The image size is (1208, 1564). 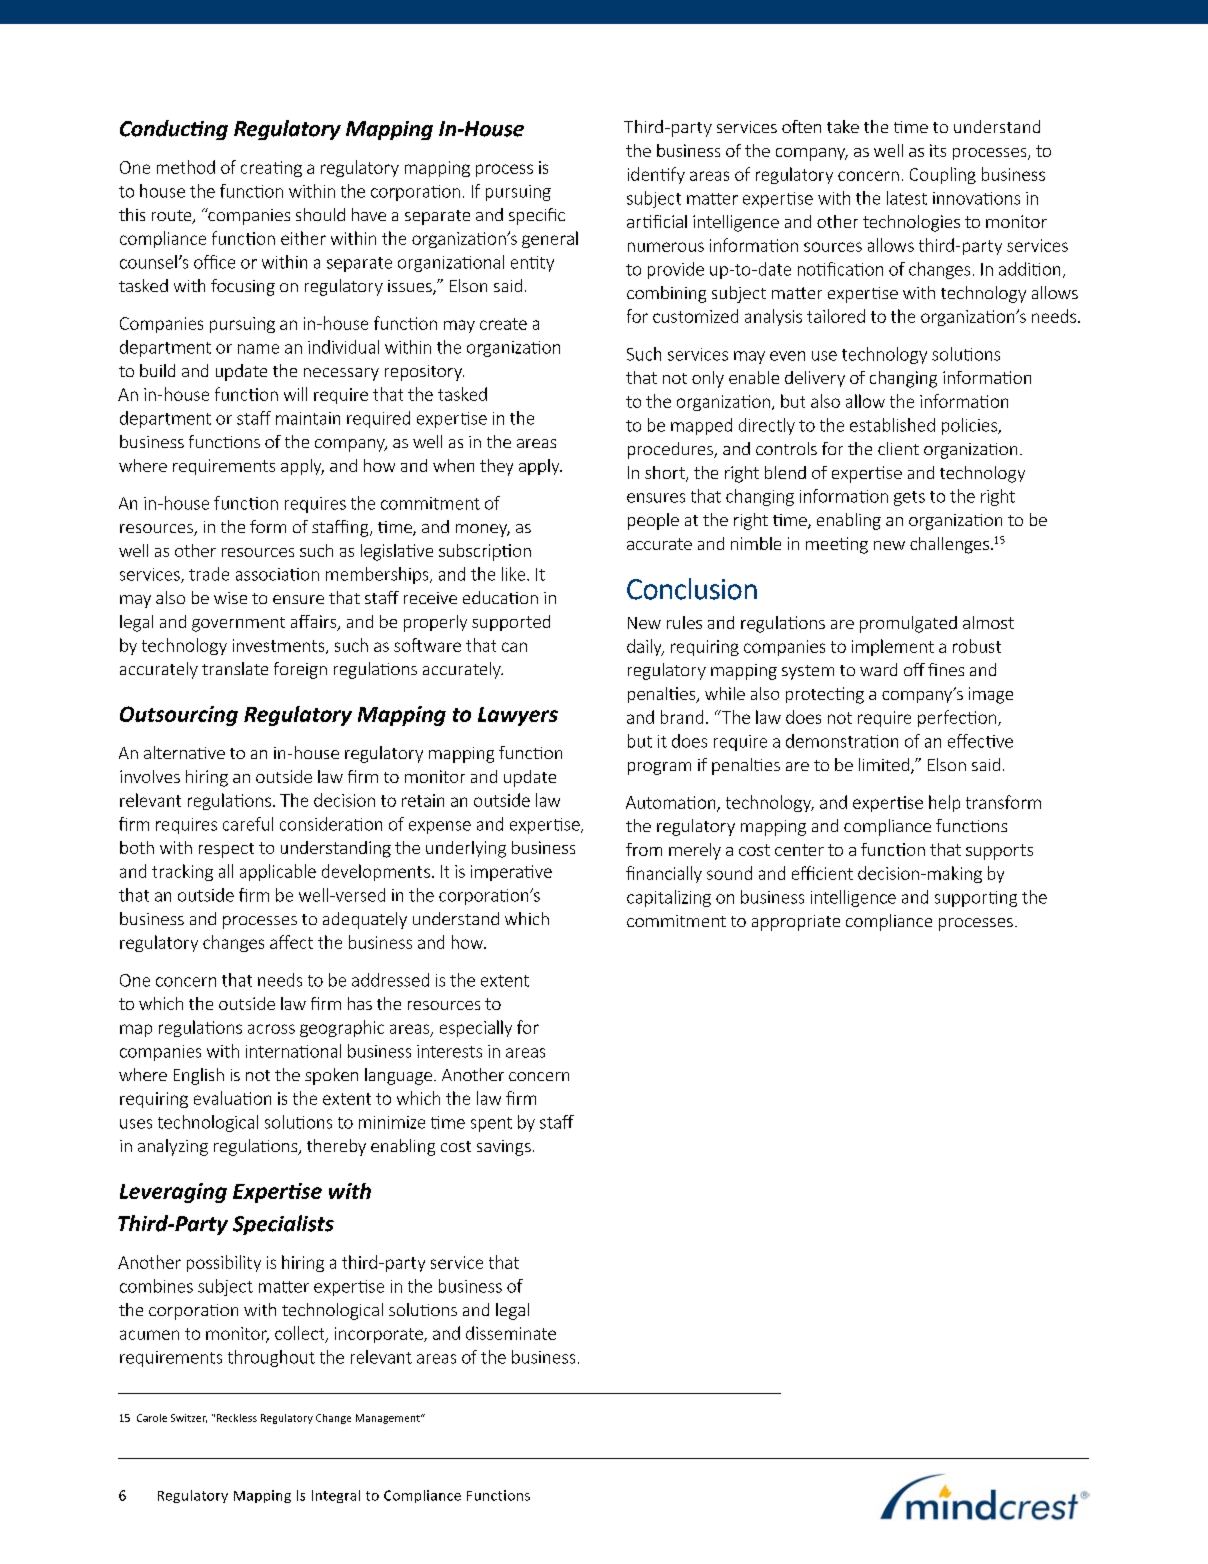 I want to click on creating, so click(x=271, y=169).
